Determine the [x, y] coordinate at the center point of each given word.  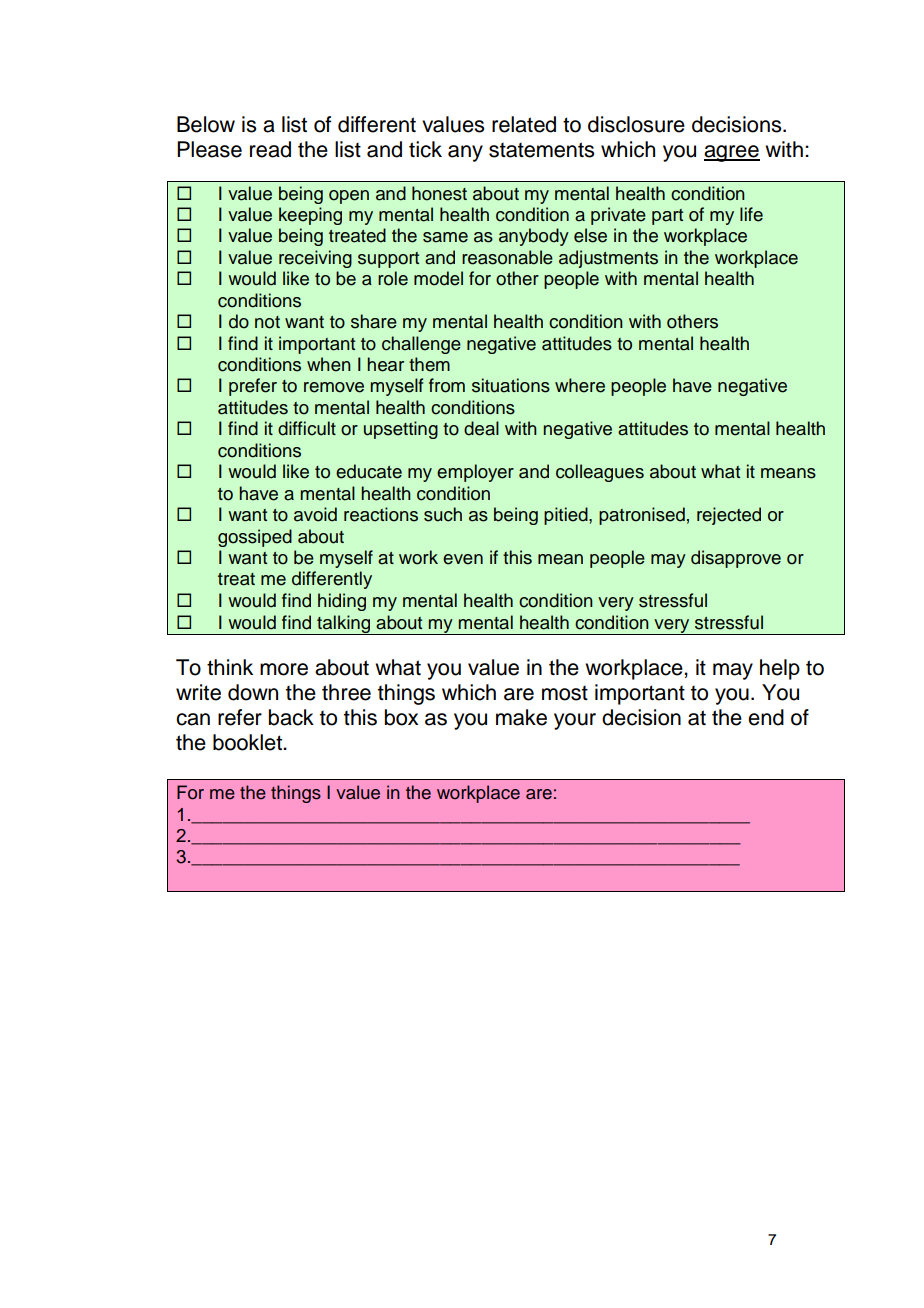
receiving [315, 259]
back [291, 717]
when [329, 364]
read [270, 149]
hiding [342, 602]
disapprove [736, 559]
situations [511, 385]
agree [732, 153]
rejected [729, 516]
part [667, 217]
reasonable [507, 257]
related [524, 124]
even [463, 559]
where [580, 385]
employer [475, 473]
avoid [315, 514]
